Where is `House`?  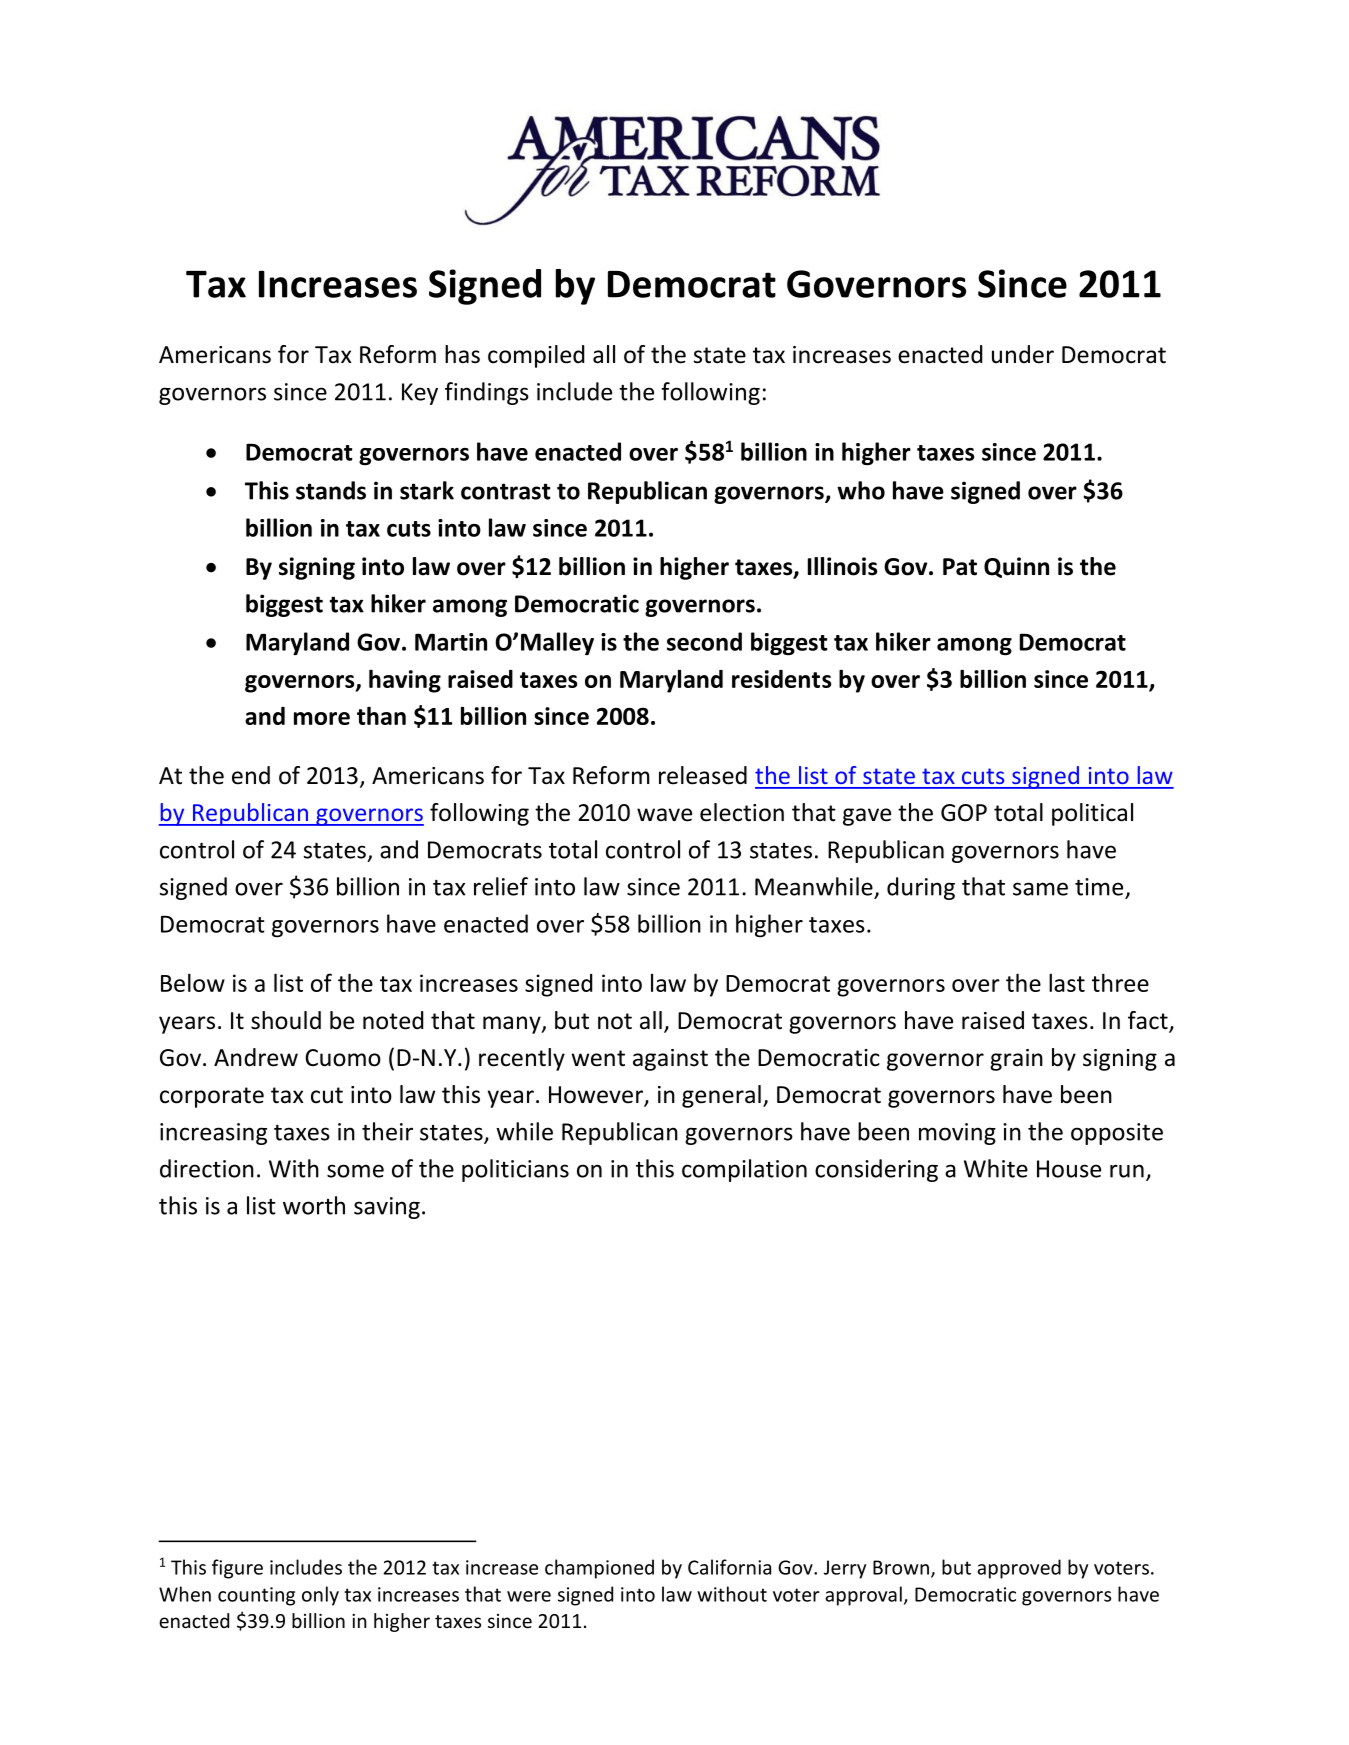 House is located at coordinates (1069, 1169).
